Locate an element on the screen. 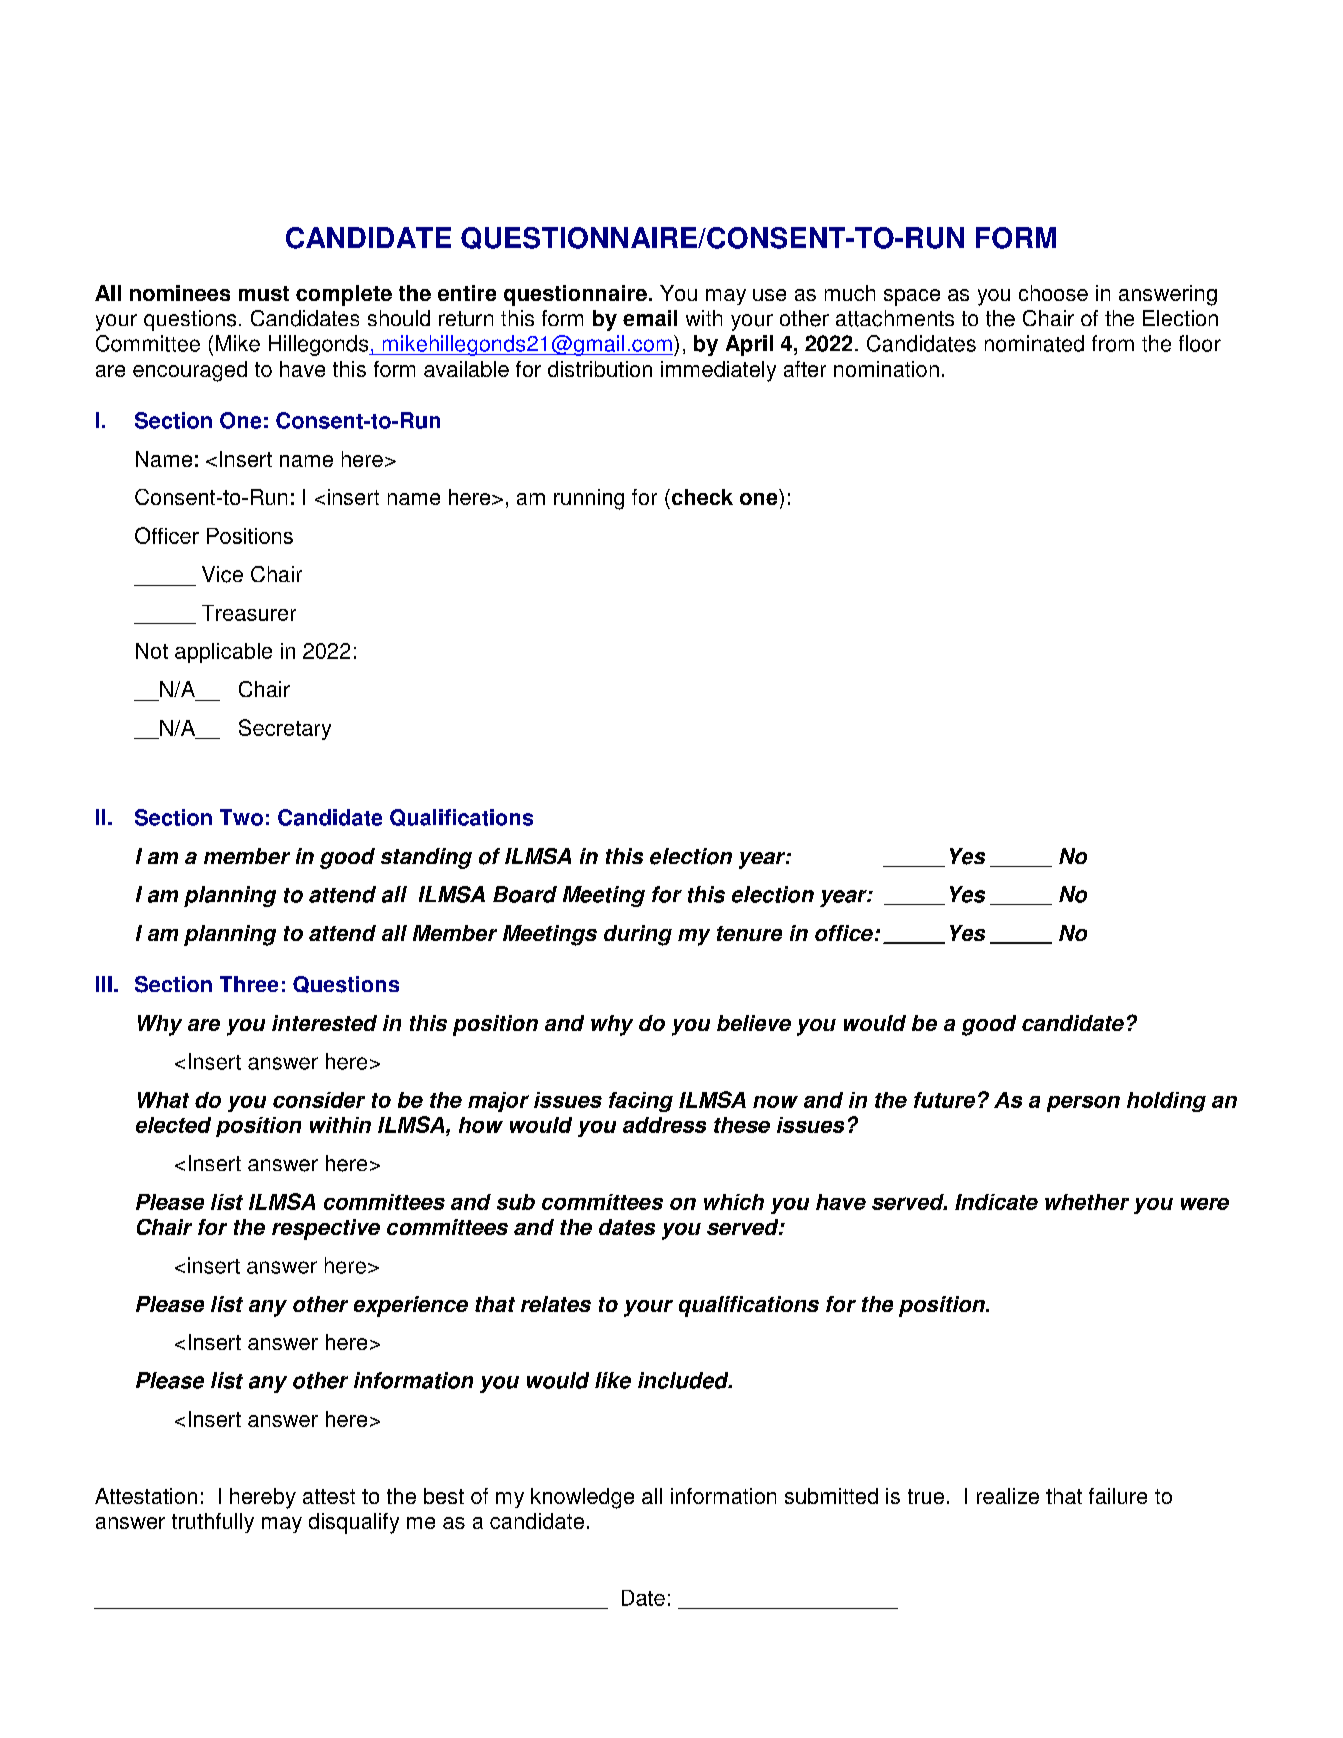 This screenshot has height=1738, width=1343. truthfully is located at coordinates (213, 1523).
